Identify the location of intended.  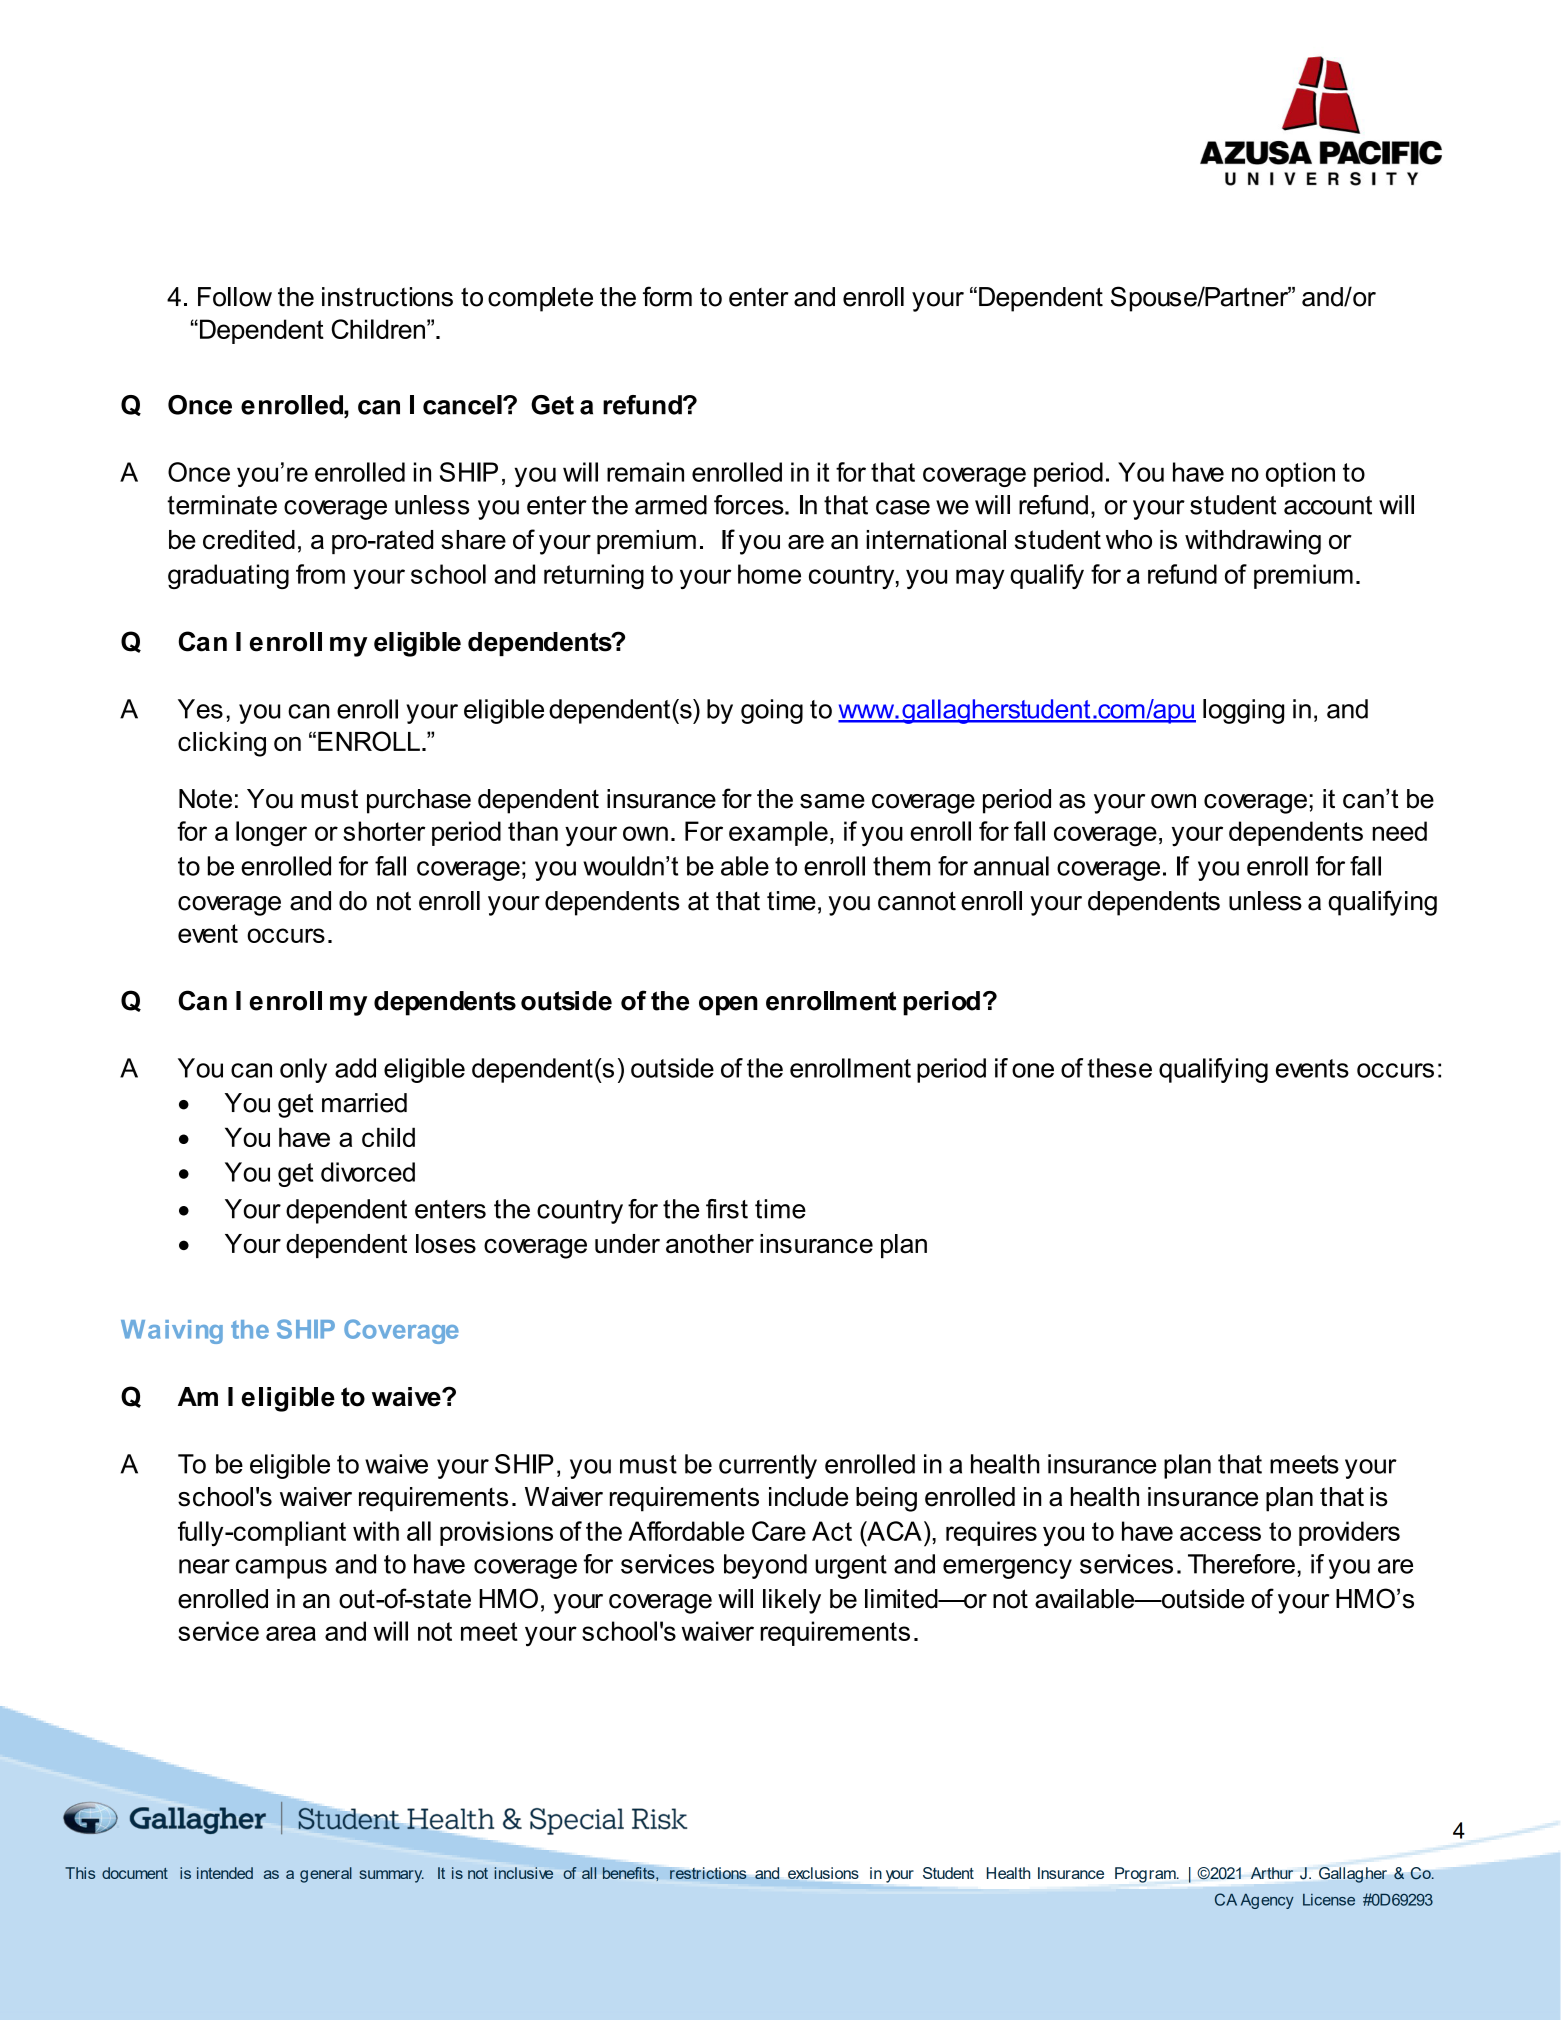
(225, 1873).
